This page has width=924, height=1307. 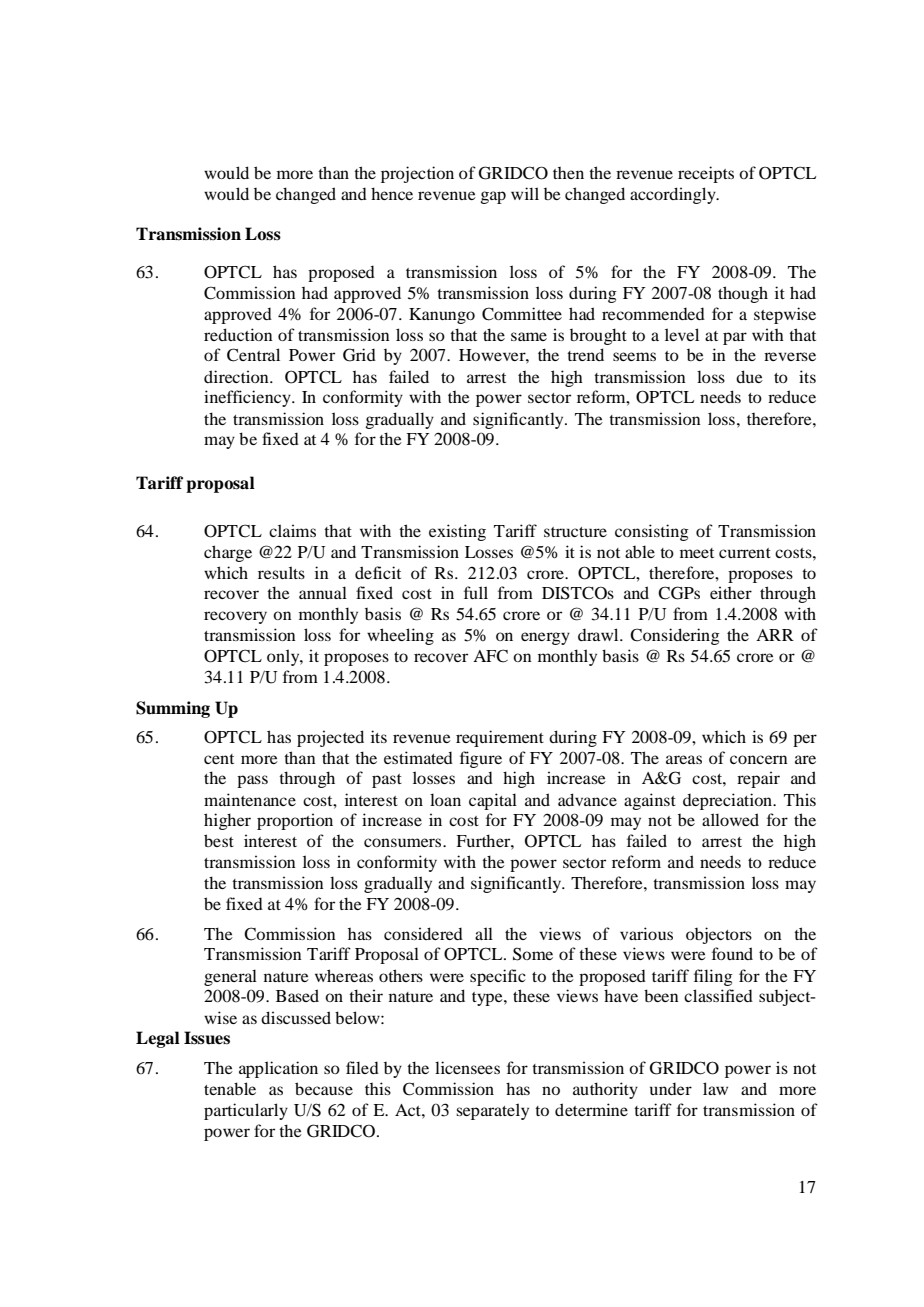 I want to click on receipts, so click(x=706, y=174).
